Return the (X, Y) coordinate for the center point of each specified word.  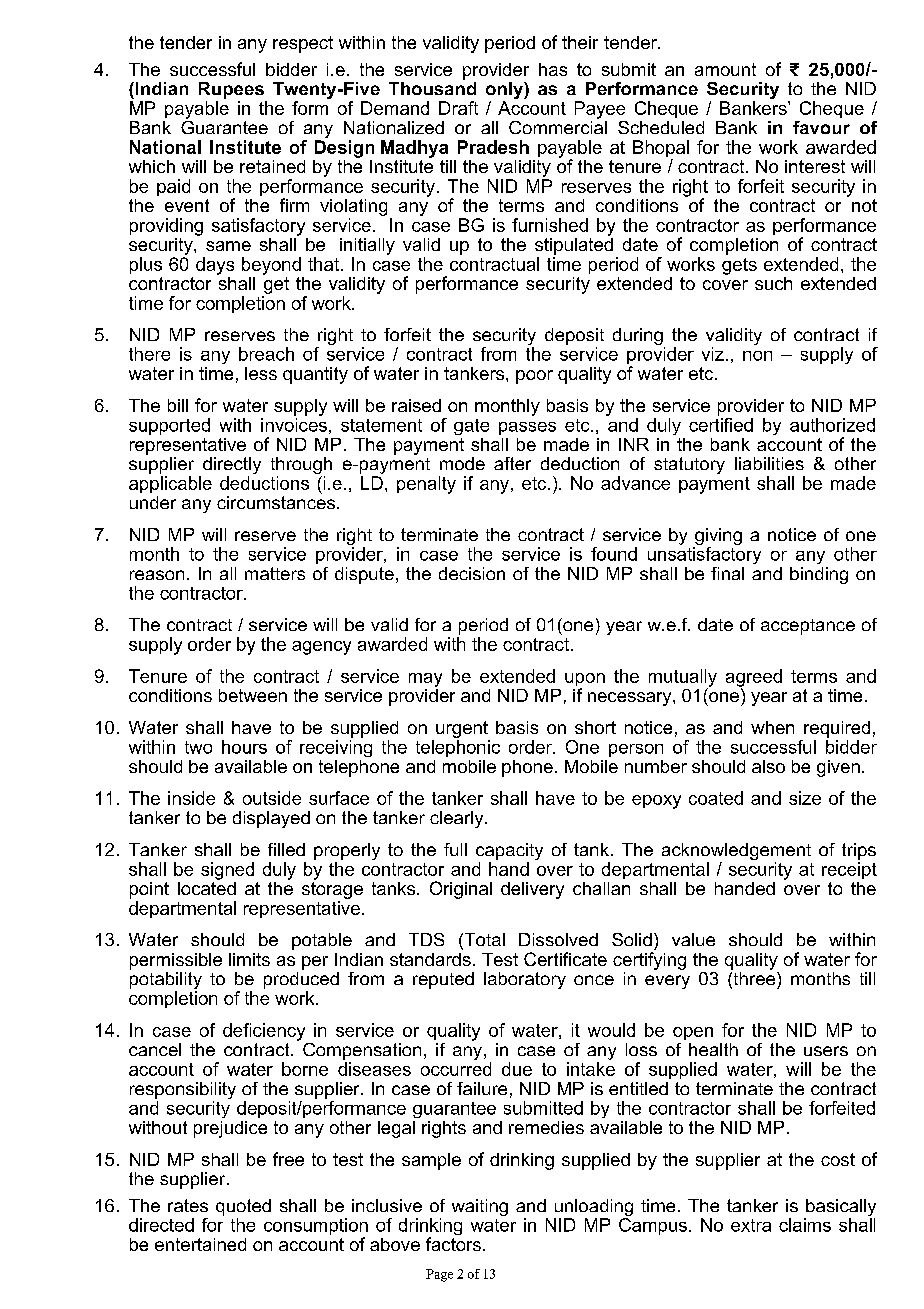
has (553, 69)
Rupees (231, 90)
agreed (754, 679)
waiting (480, 1207)
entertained (200, 1244)
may (425, 680)
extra (751, 1225)
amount (725, 69)
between (253, 695)
